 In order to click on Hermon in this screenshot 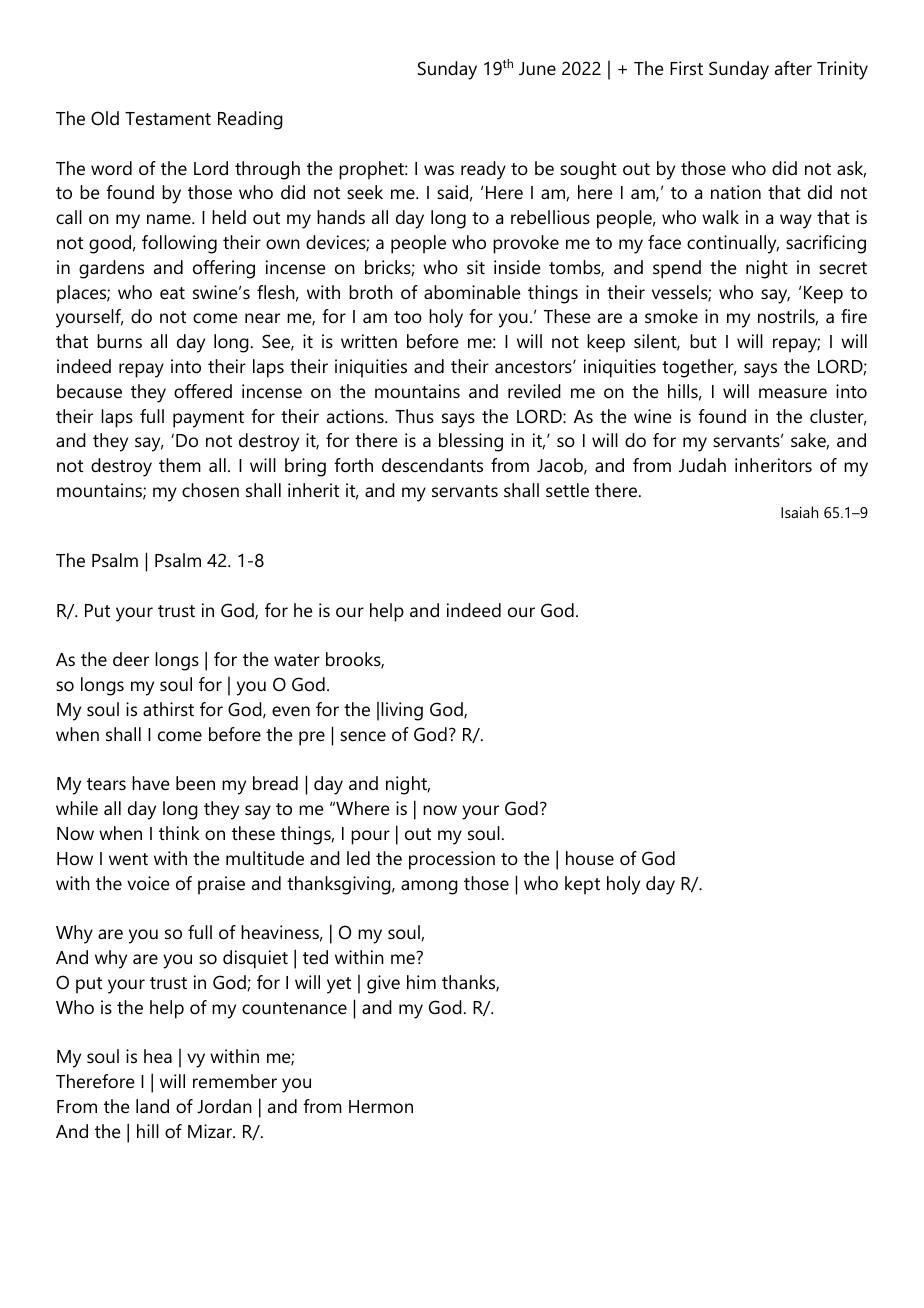, I will do `click(381, 1106)`.
